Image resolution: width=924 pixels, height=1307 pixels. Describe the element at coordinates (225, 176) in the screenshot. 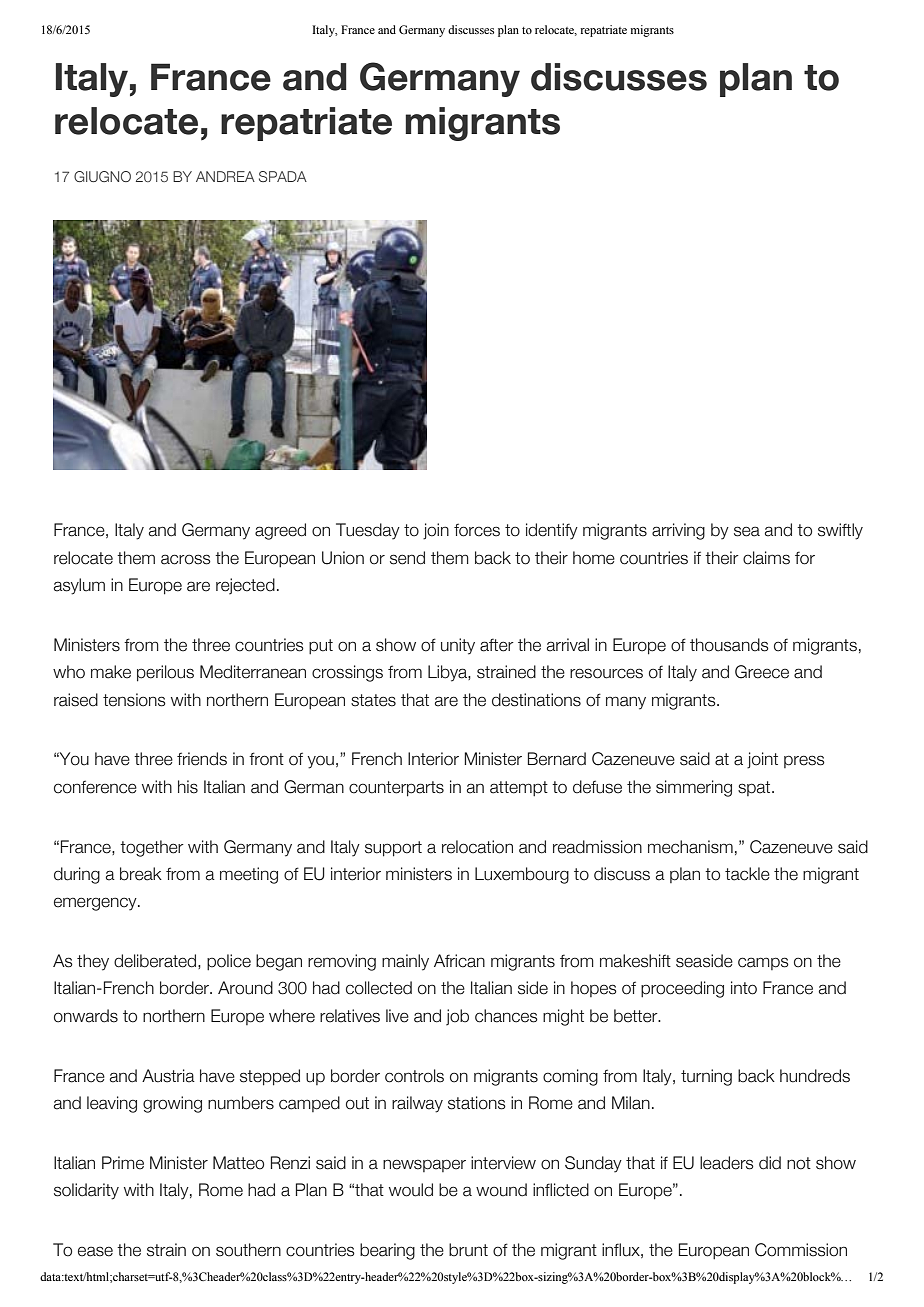

I see `ANDREA` at that location.
